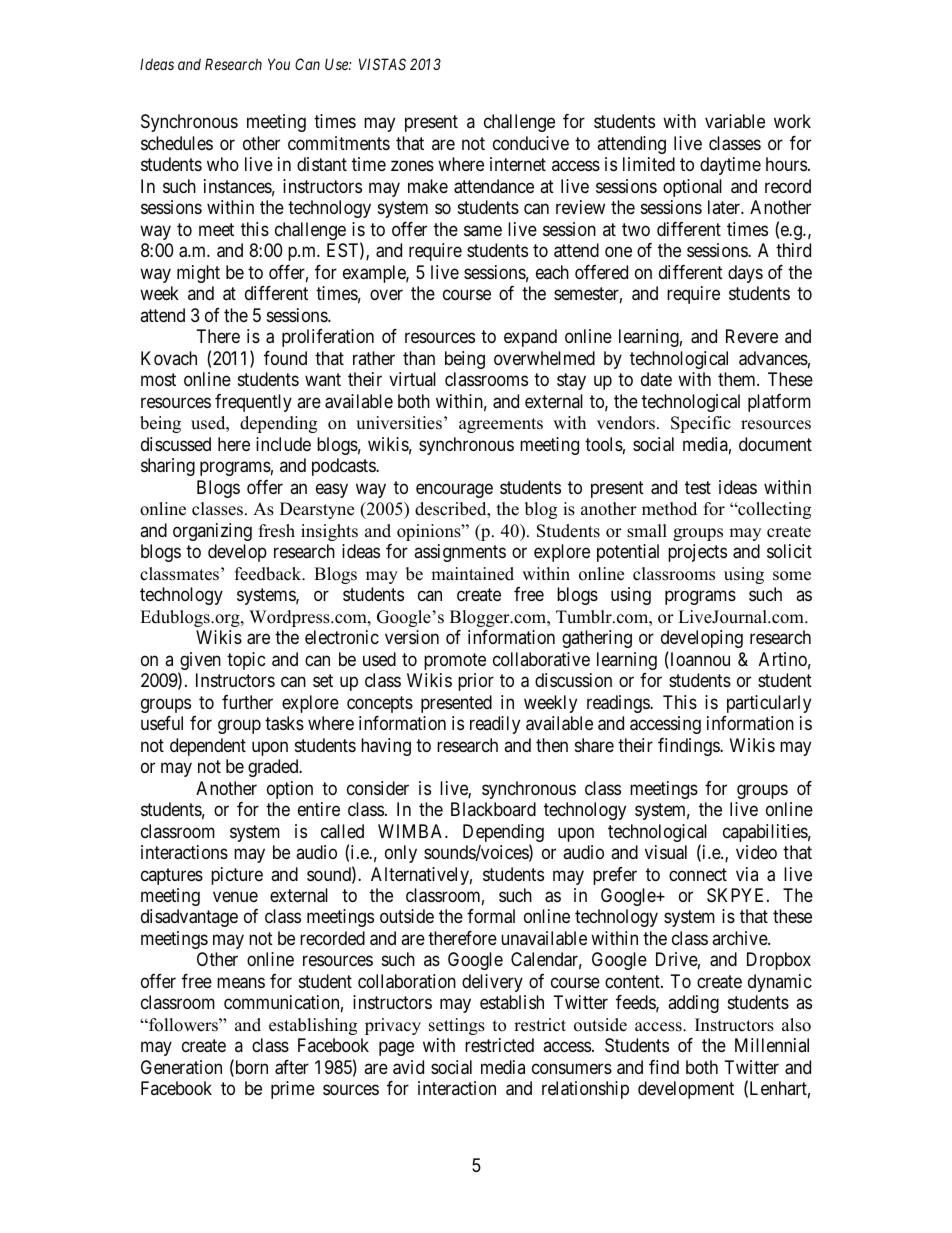 The image size is (952, 1233). Describe the element at coordinates (212, 532) in the page. I see `organizing` at that location.
